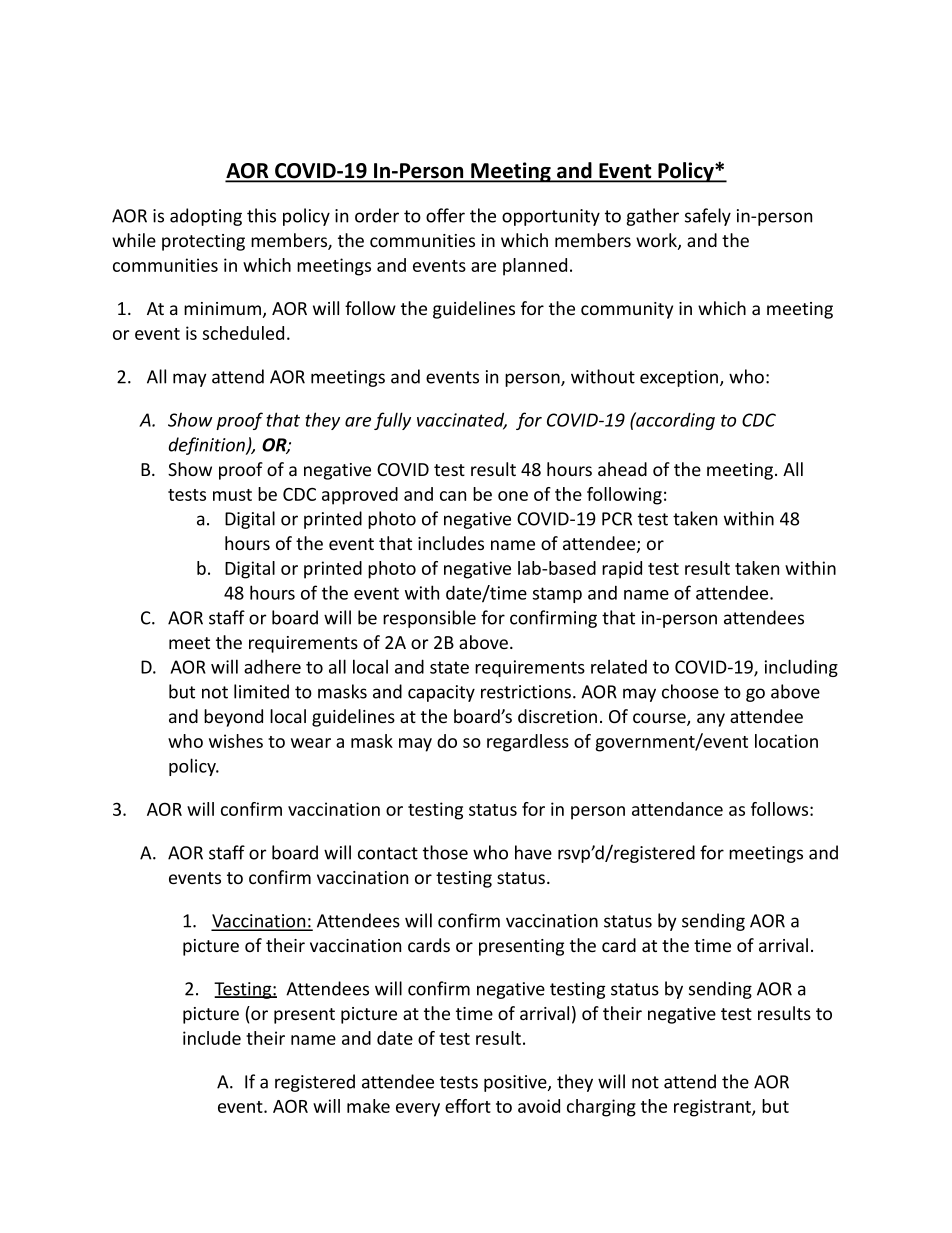  I want to click on adhere, so click(272, 666).
